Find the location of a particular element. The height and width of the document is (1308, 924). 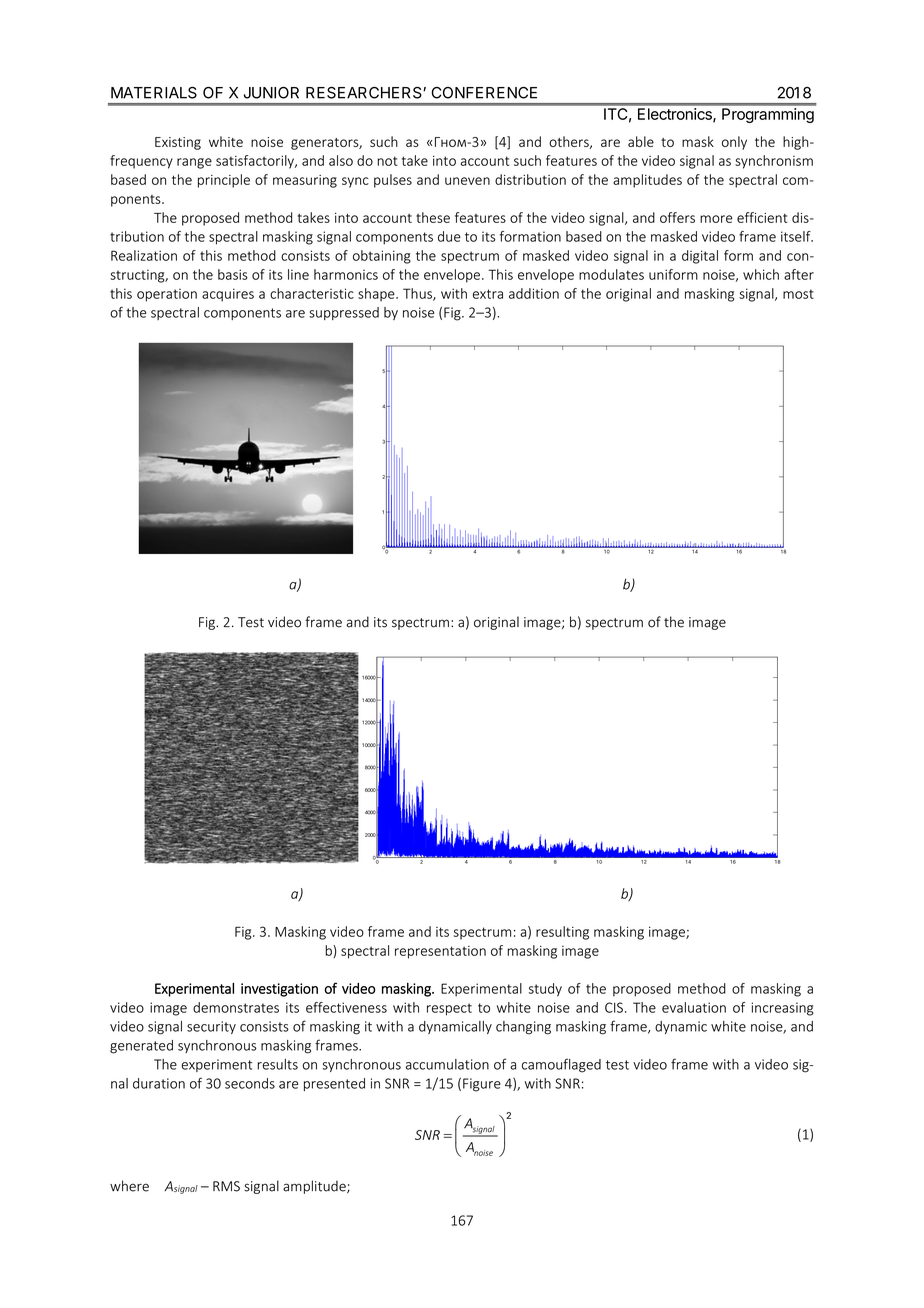

representation is located at coordinates (440, 952).
